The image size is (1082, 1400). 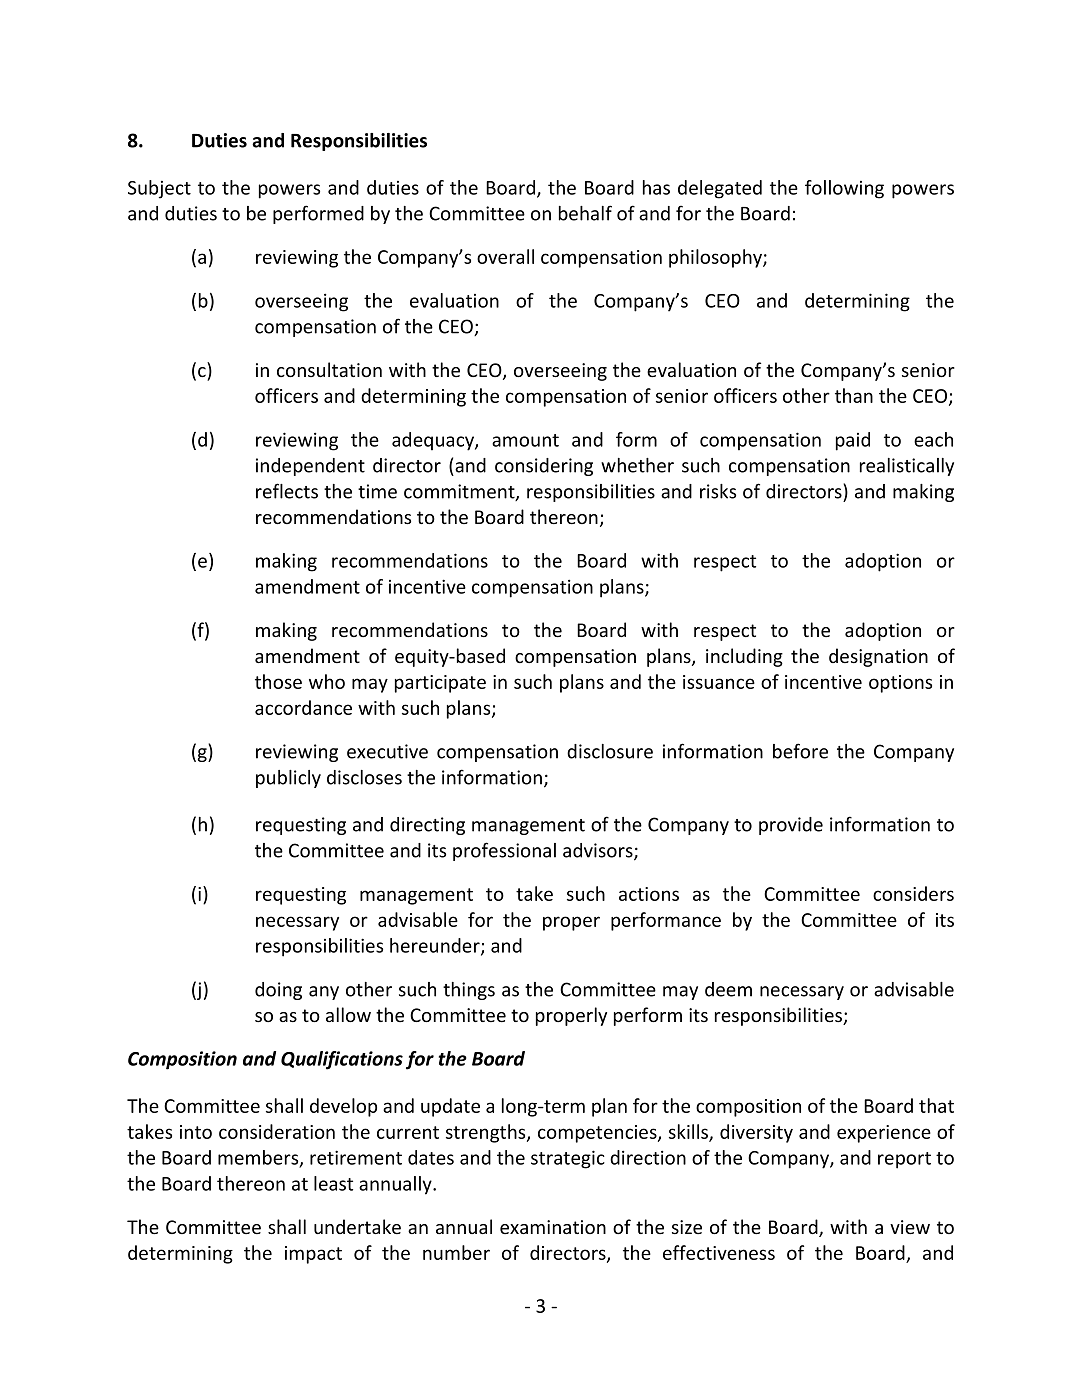 What do you see at coordinates (585, 213) in the screenshot?
I see `behalf` at bounding box center [585, 213].
